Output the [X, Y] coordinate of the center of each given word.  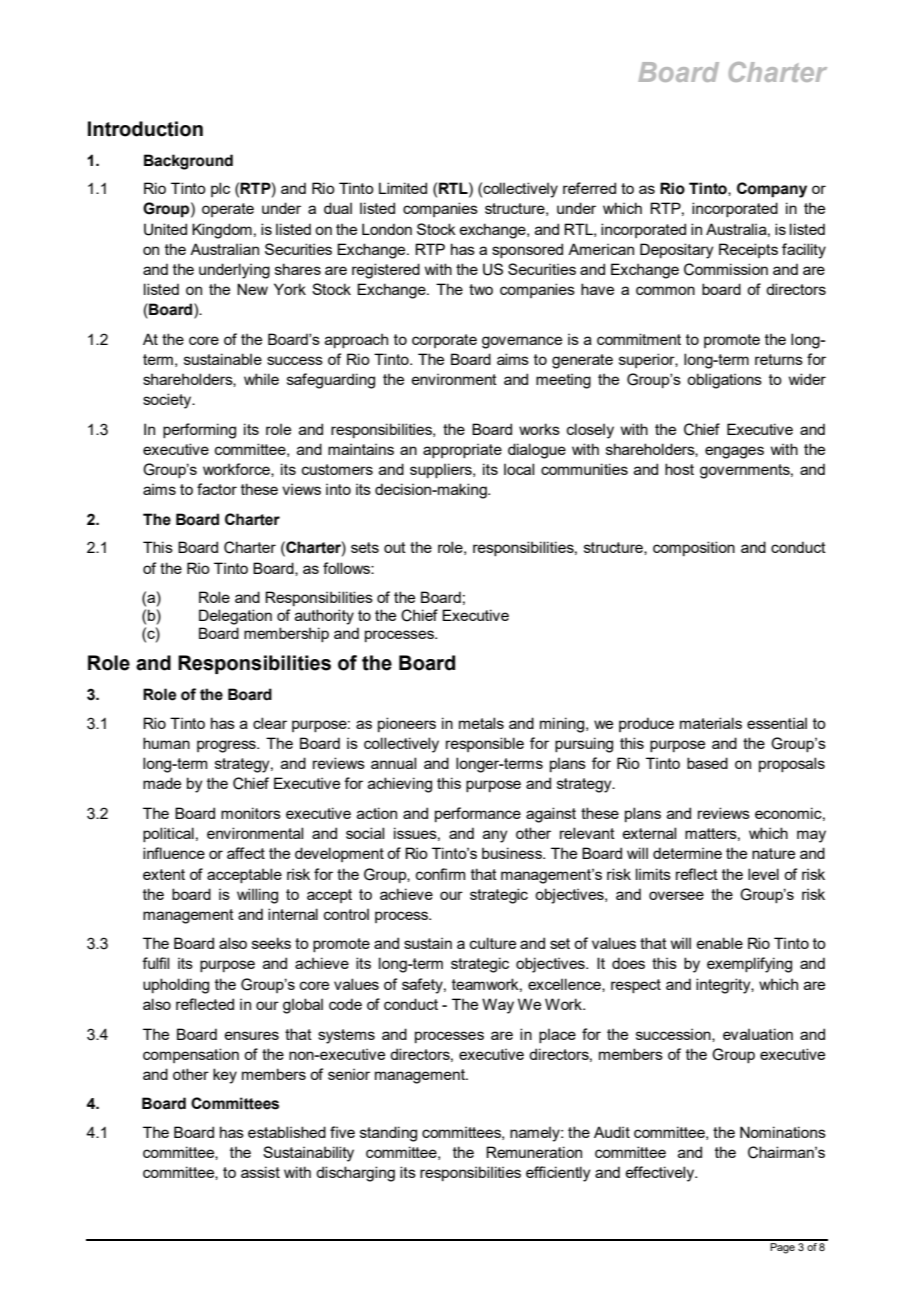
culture [493, 943]
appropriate [462, 450]
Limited [403, 188]
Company [772, 190]
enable [720, 943]
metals [481, 723]
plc [220, 189]
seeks [271, 943]
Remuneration [534, 1152]
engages [734, 452]
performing [199, 431]
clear [270, 723]
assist [260, 1172]
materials [711, 723]
